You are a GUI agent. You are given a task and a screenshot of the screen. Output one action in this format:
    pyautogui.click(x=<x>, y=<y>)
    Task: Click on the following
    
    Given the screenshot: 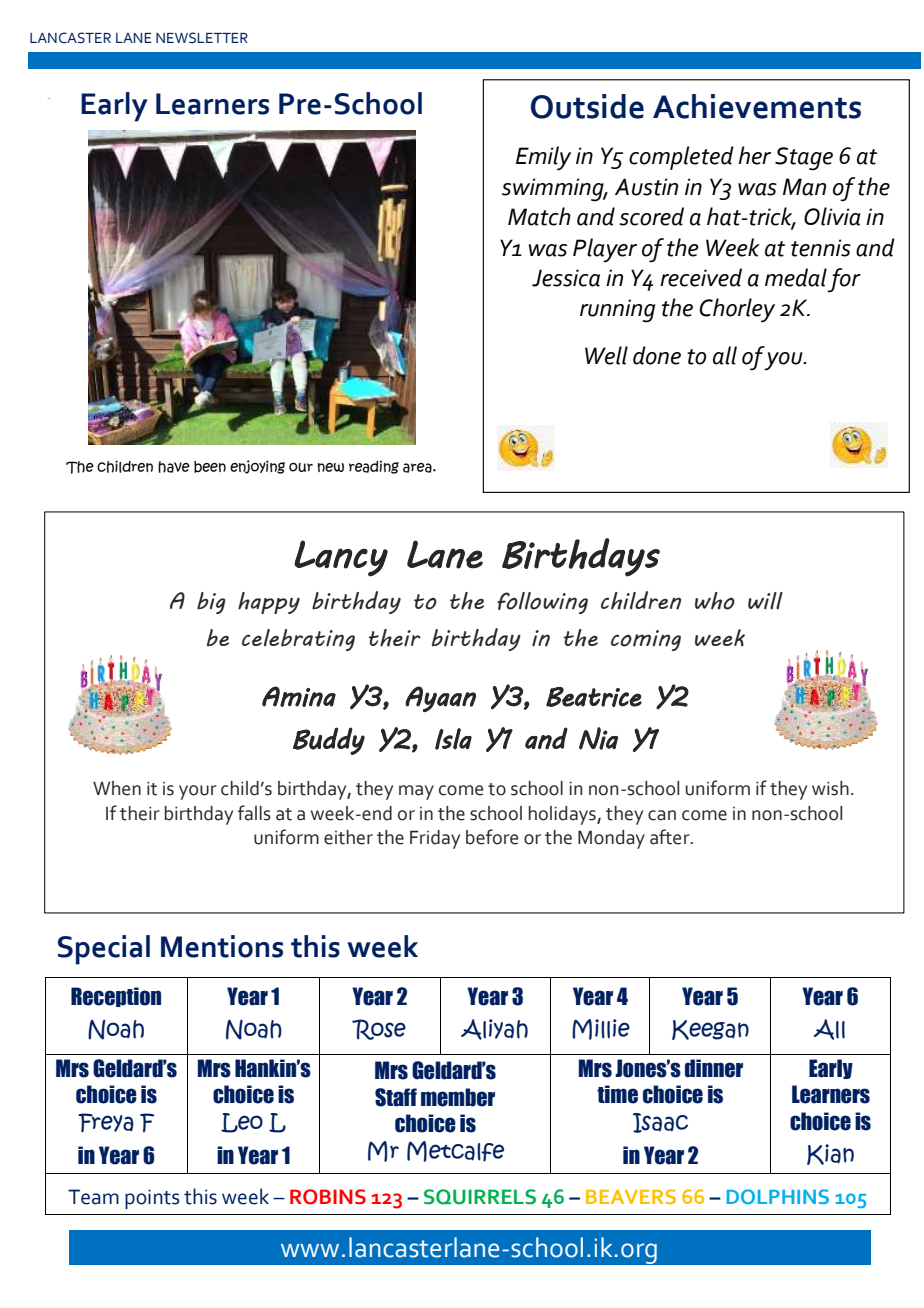 What is the action you would take?
    pyautogui.click(x=542, y=603)
